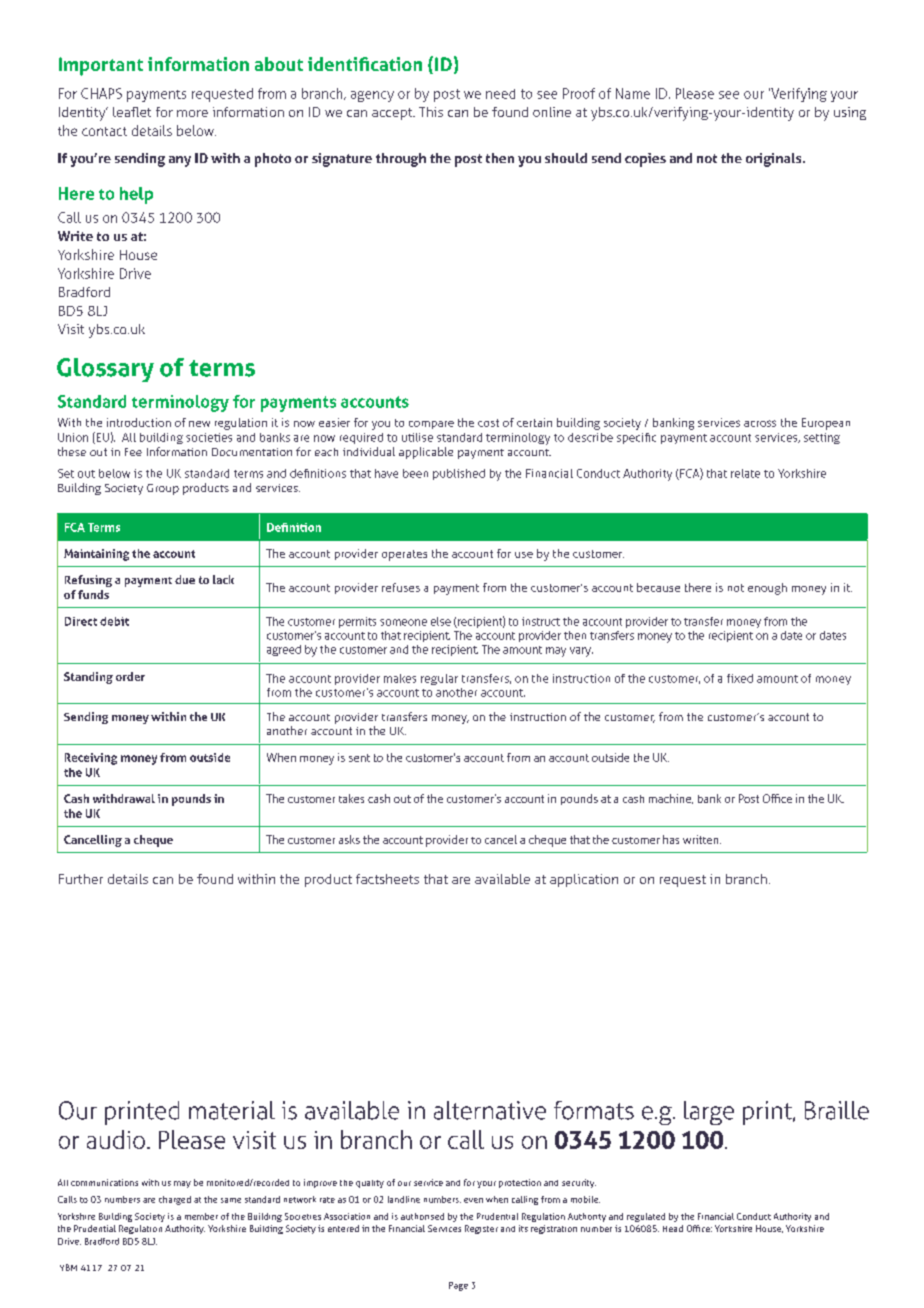 Image resolution: width=924 pixels, height=1308 pixels. What do you see at coordinates (130, 676) in the screenshot?
I see `order` at bounding box center [130, 676].
